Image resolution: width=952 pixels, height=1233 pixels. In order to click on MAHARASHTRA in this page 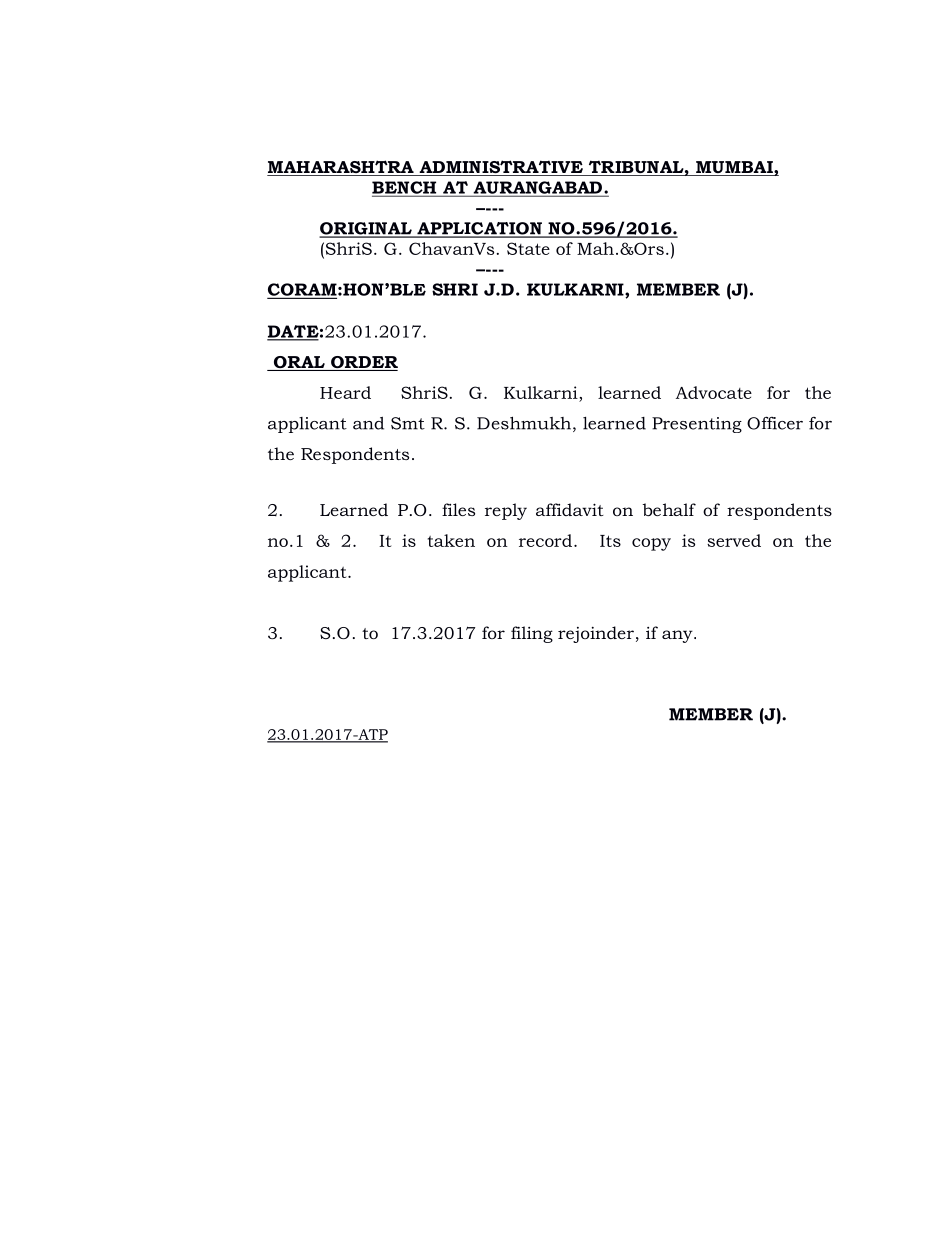, I will do `click(341, 168)`.
